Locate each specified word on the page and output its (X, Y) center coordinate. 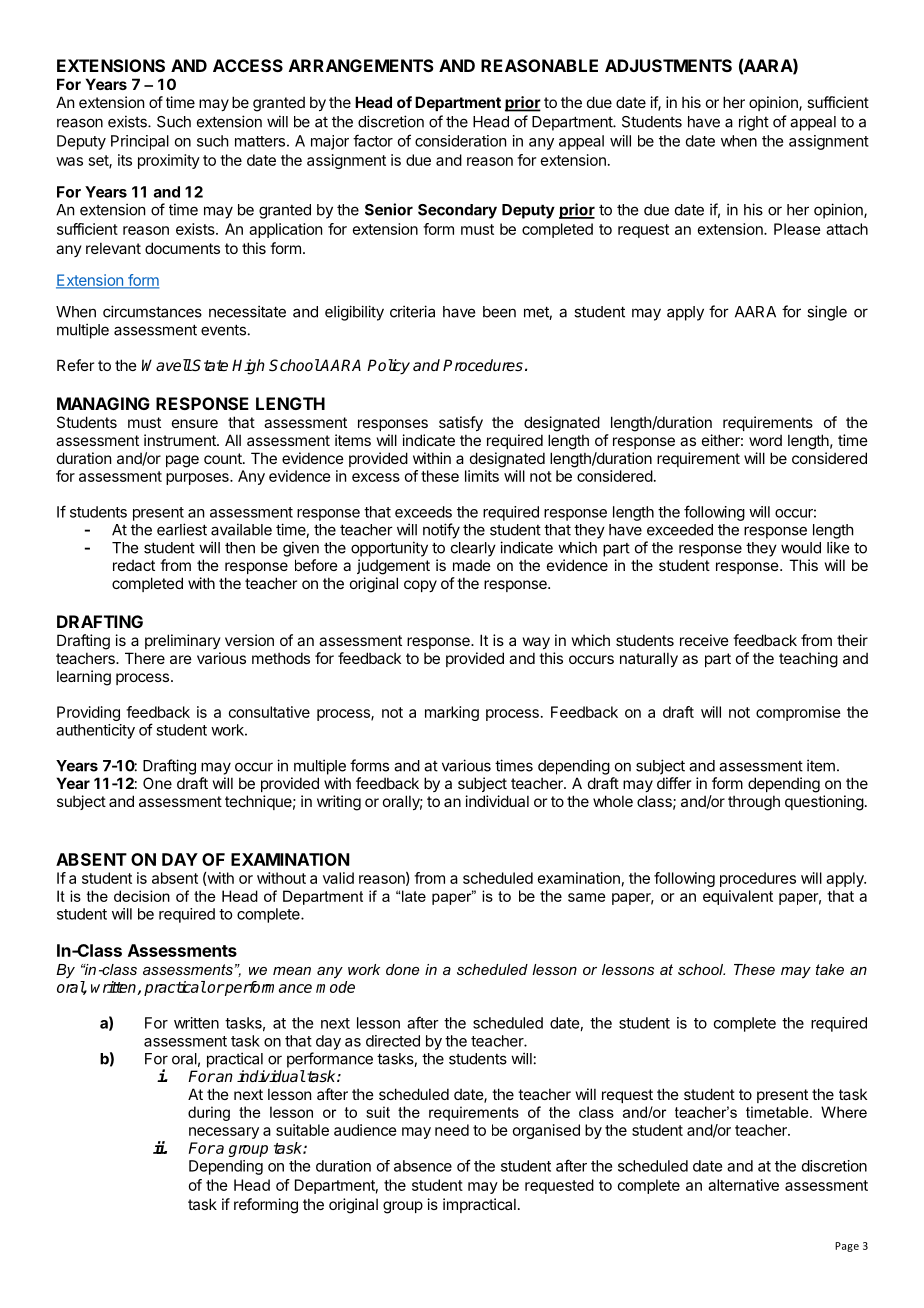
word (765, 440)
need (452, 1130)
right (754, 123)
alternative (743, 1185)
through (754, 803)
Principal (140, 142)
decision (142, 896)
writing (339, 803)
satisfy (461, 423)
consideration (460, 141)
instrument (181, 440)
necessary (224, 1133)
